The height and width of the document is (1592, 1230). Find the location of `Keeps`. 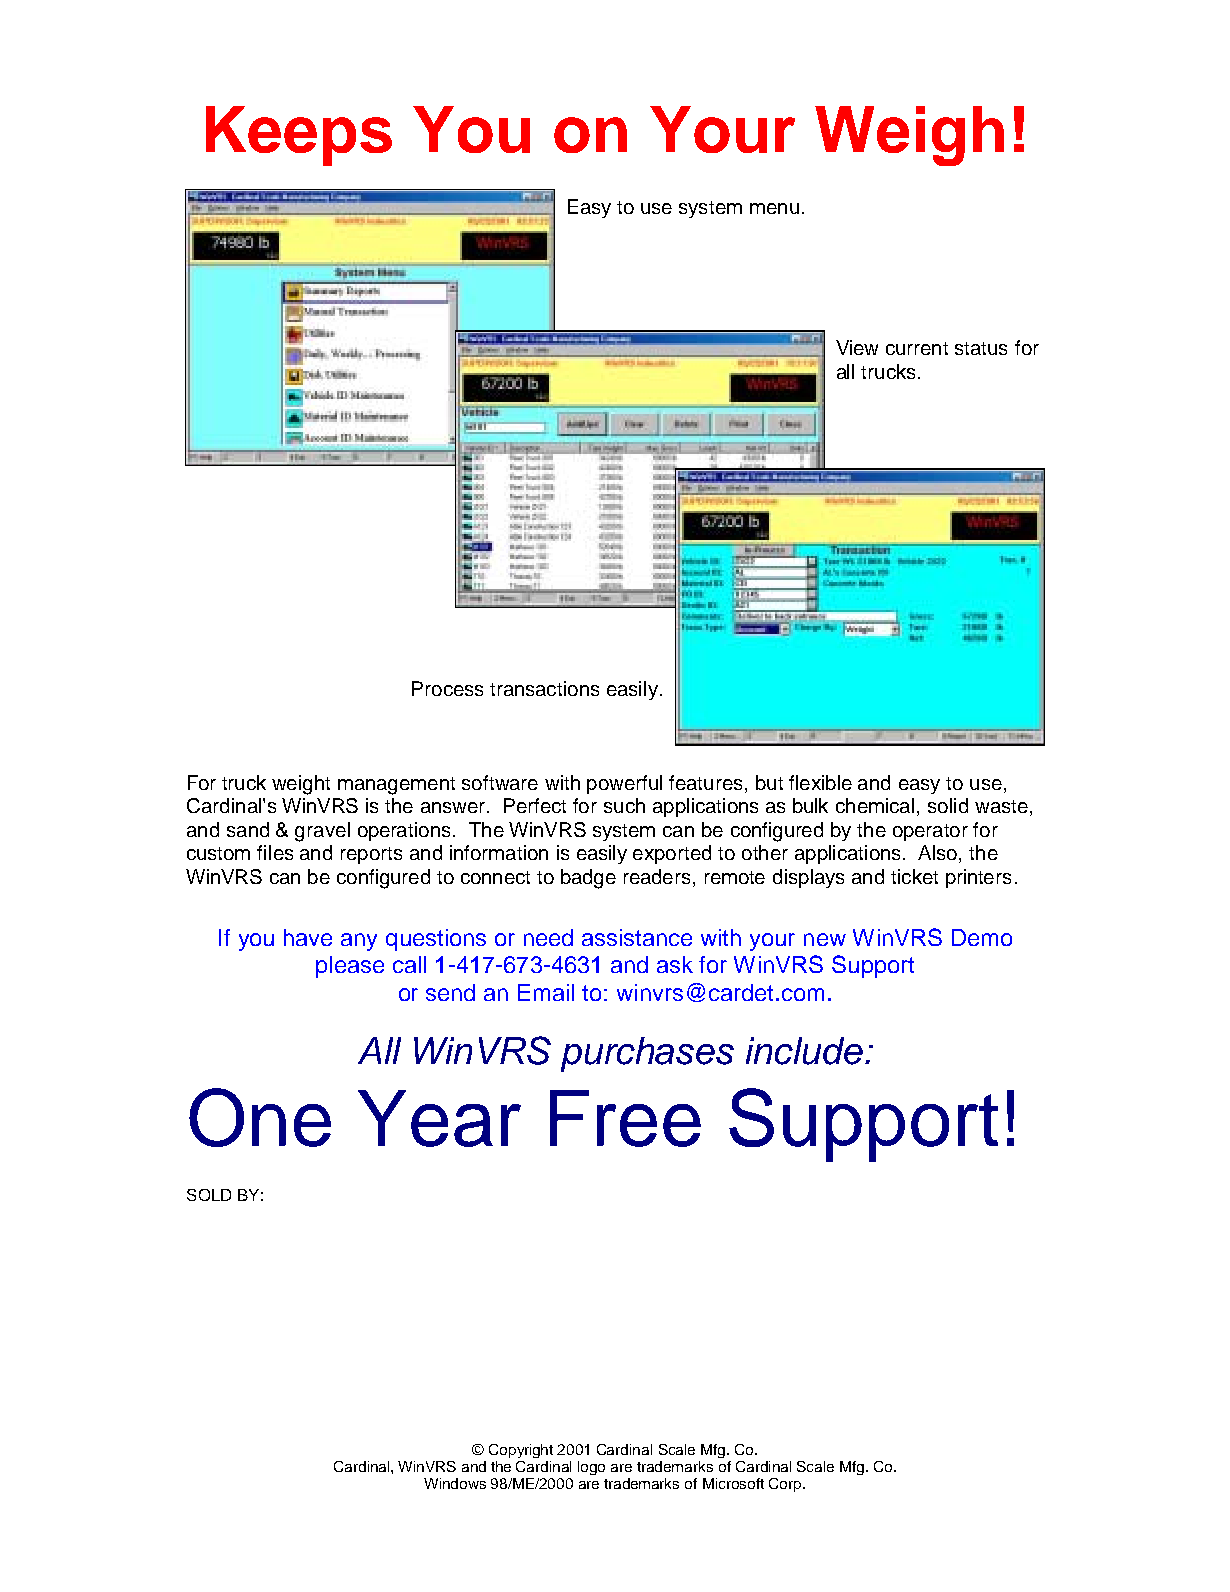

Keeps is located at coordinates (299, 136).
